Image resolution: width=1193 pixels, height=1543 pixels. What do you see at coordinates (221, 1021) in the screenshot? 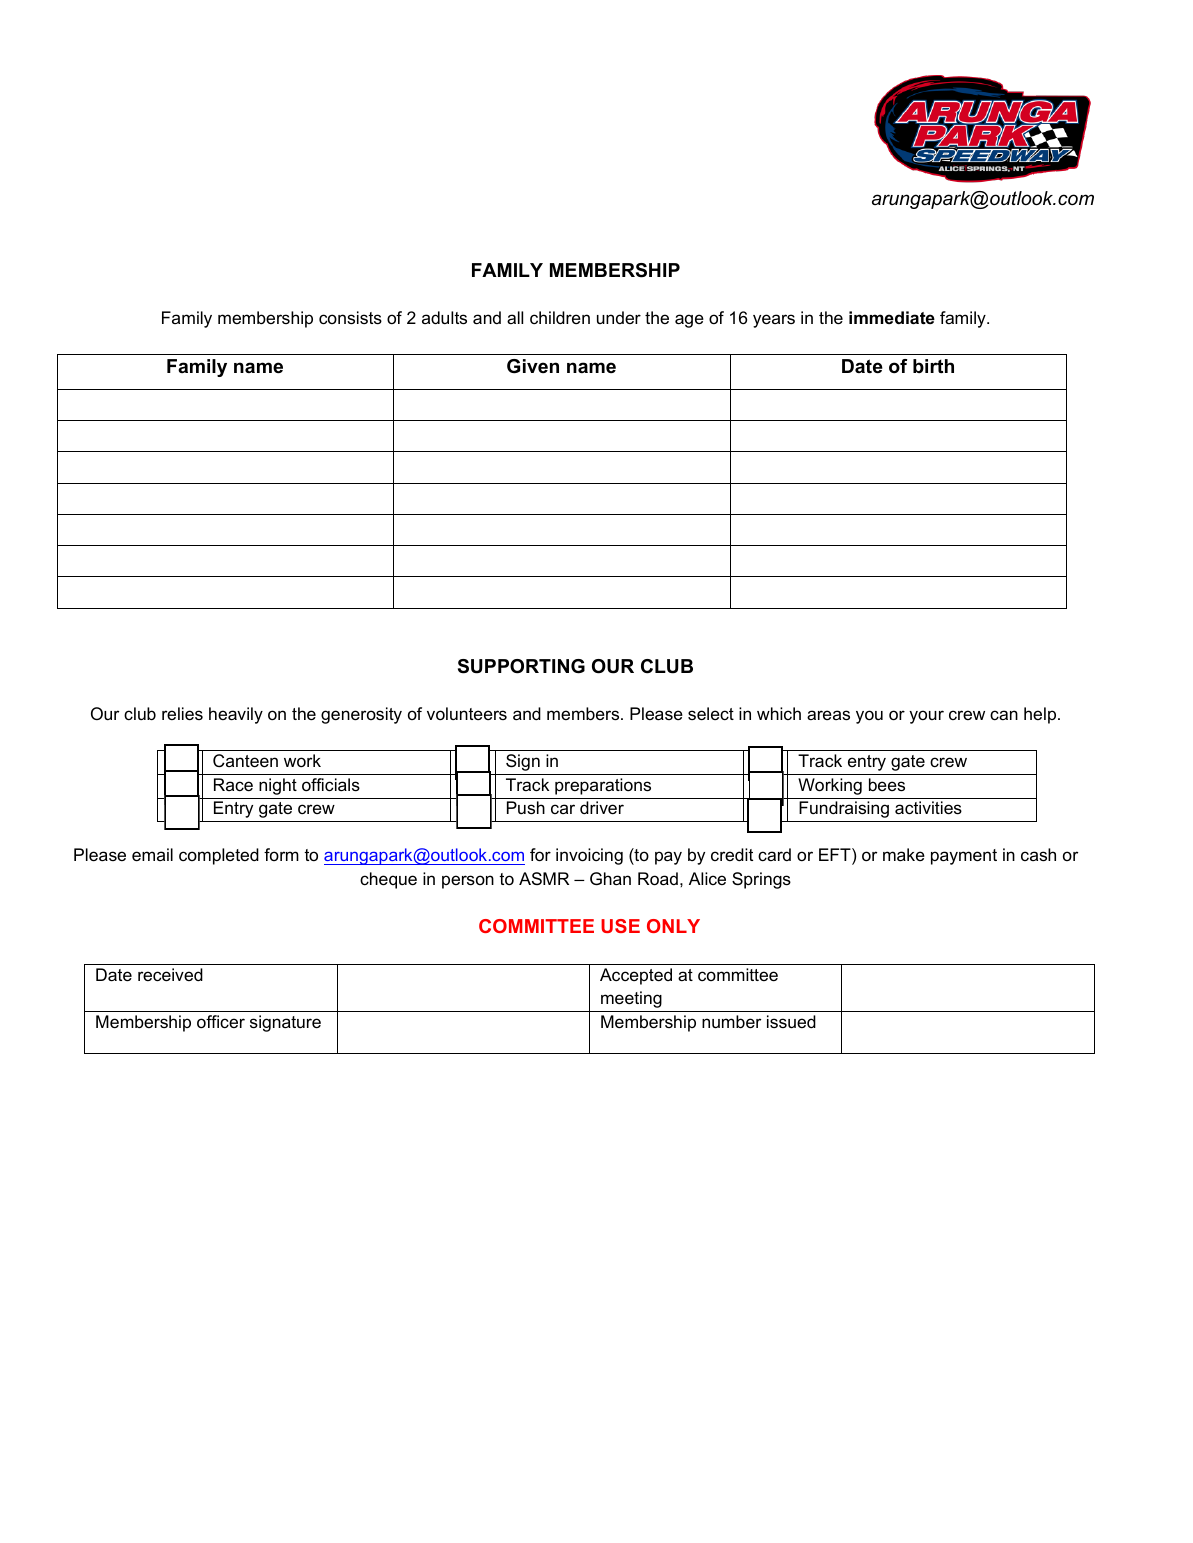
I see `officer` at bounding box center [221, 1021].
